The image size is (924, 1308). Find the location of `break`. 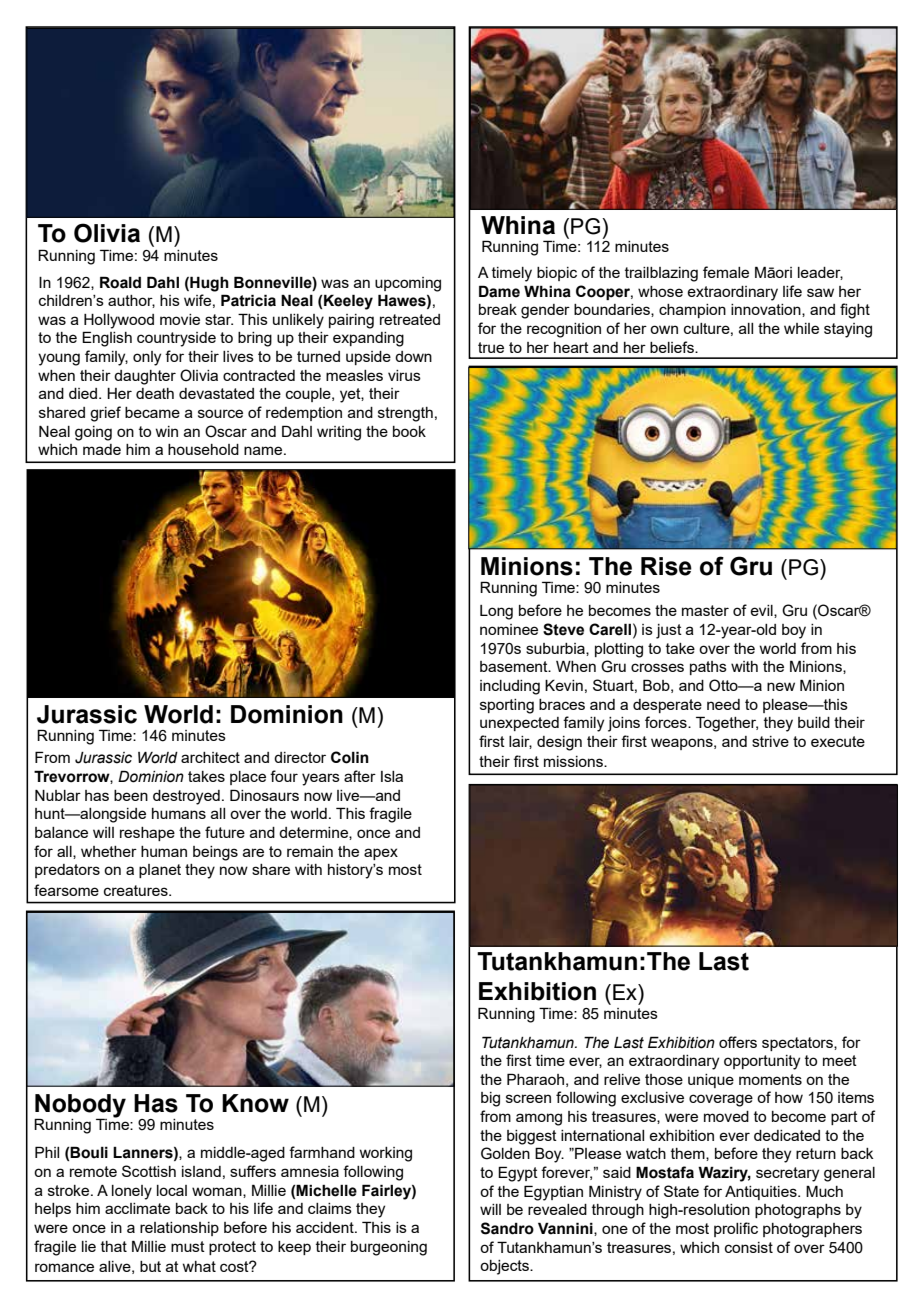

break is located at coordinates (498, 309).
